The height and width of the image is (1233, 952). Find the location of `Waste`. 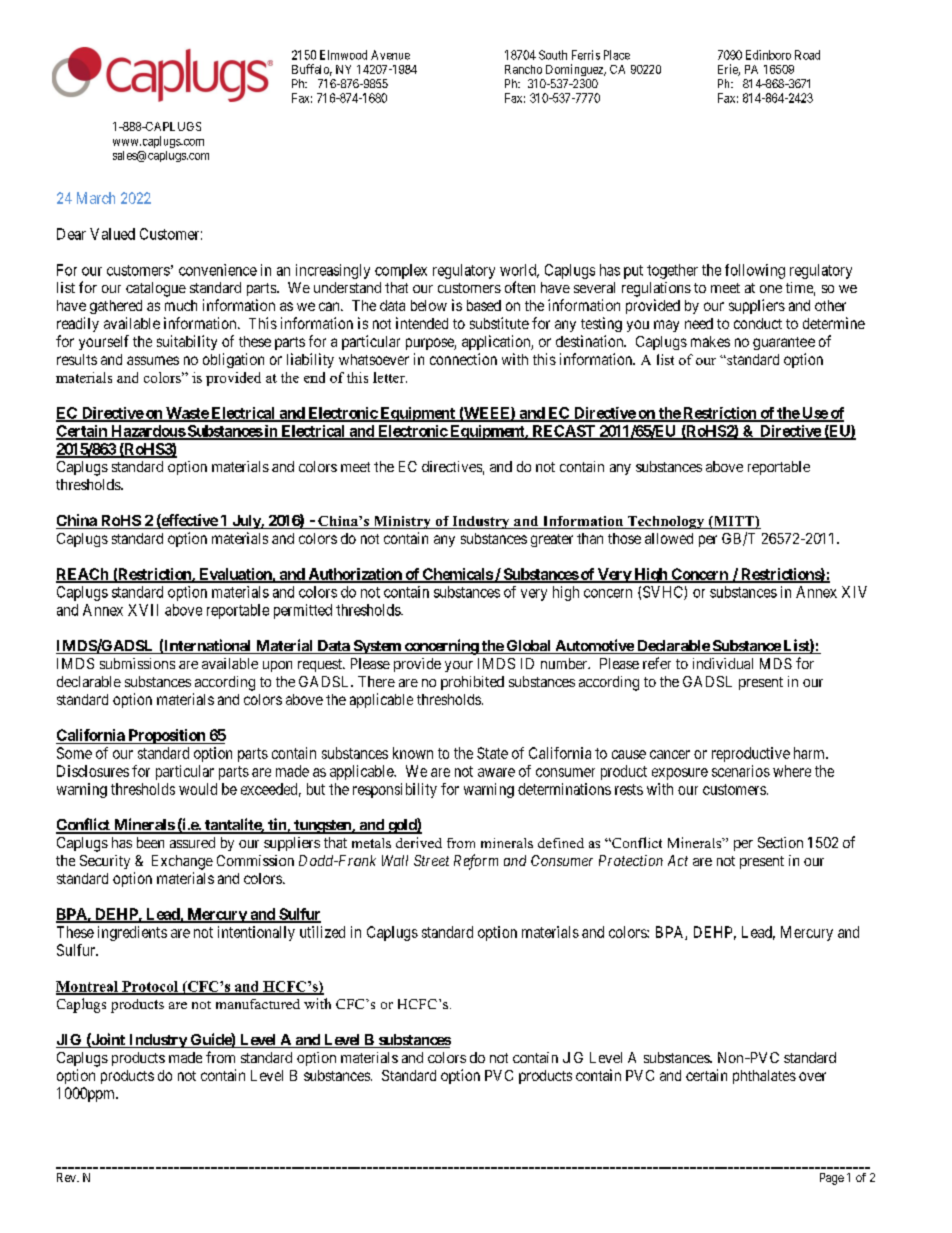

Waste is located at coordinates (187, 414).
